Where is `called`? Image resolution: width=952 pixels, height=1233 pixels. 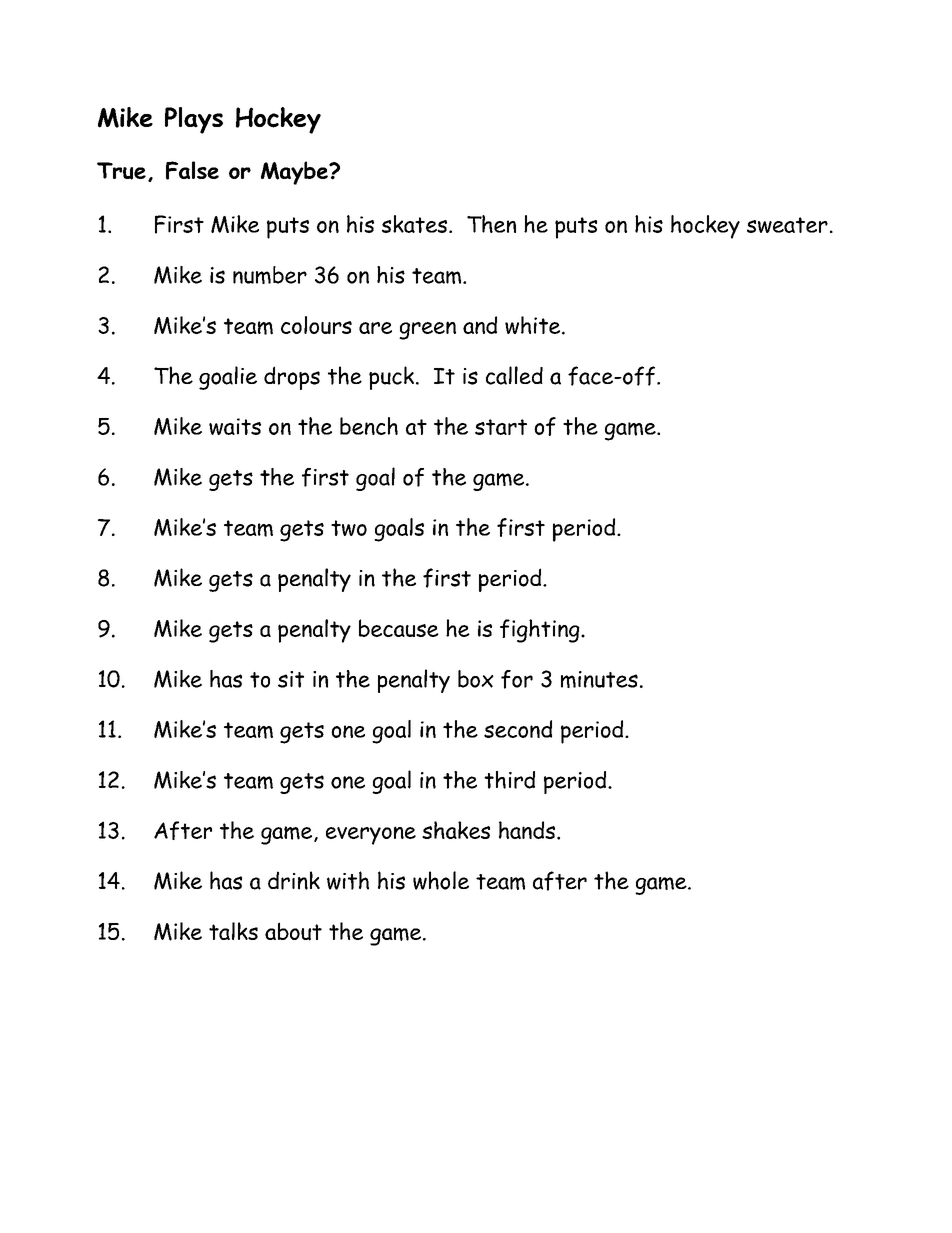
called is located at coordinates (514, 375).
